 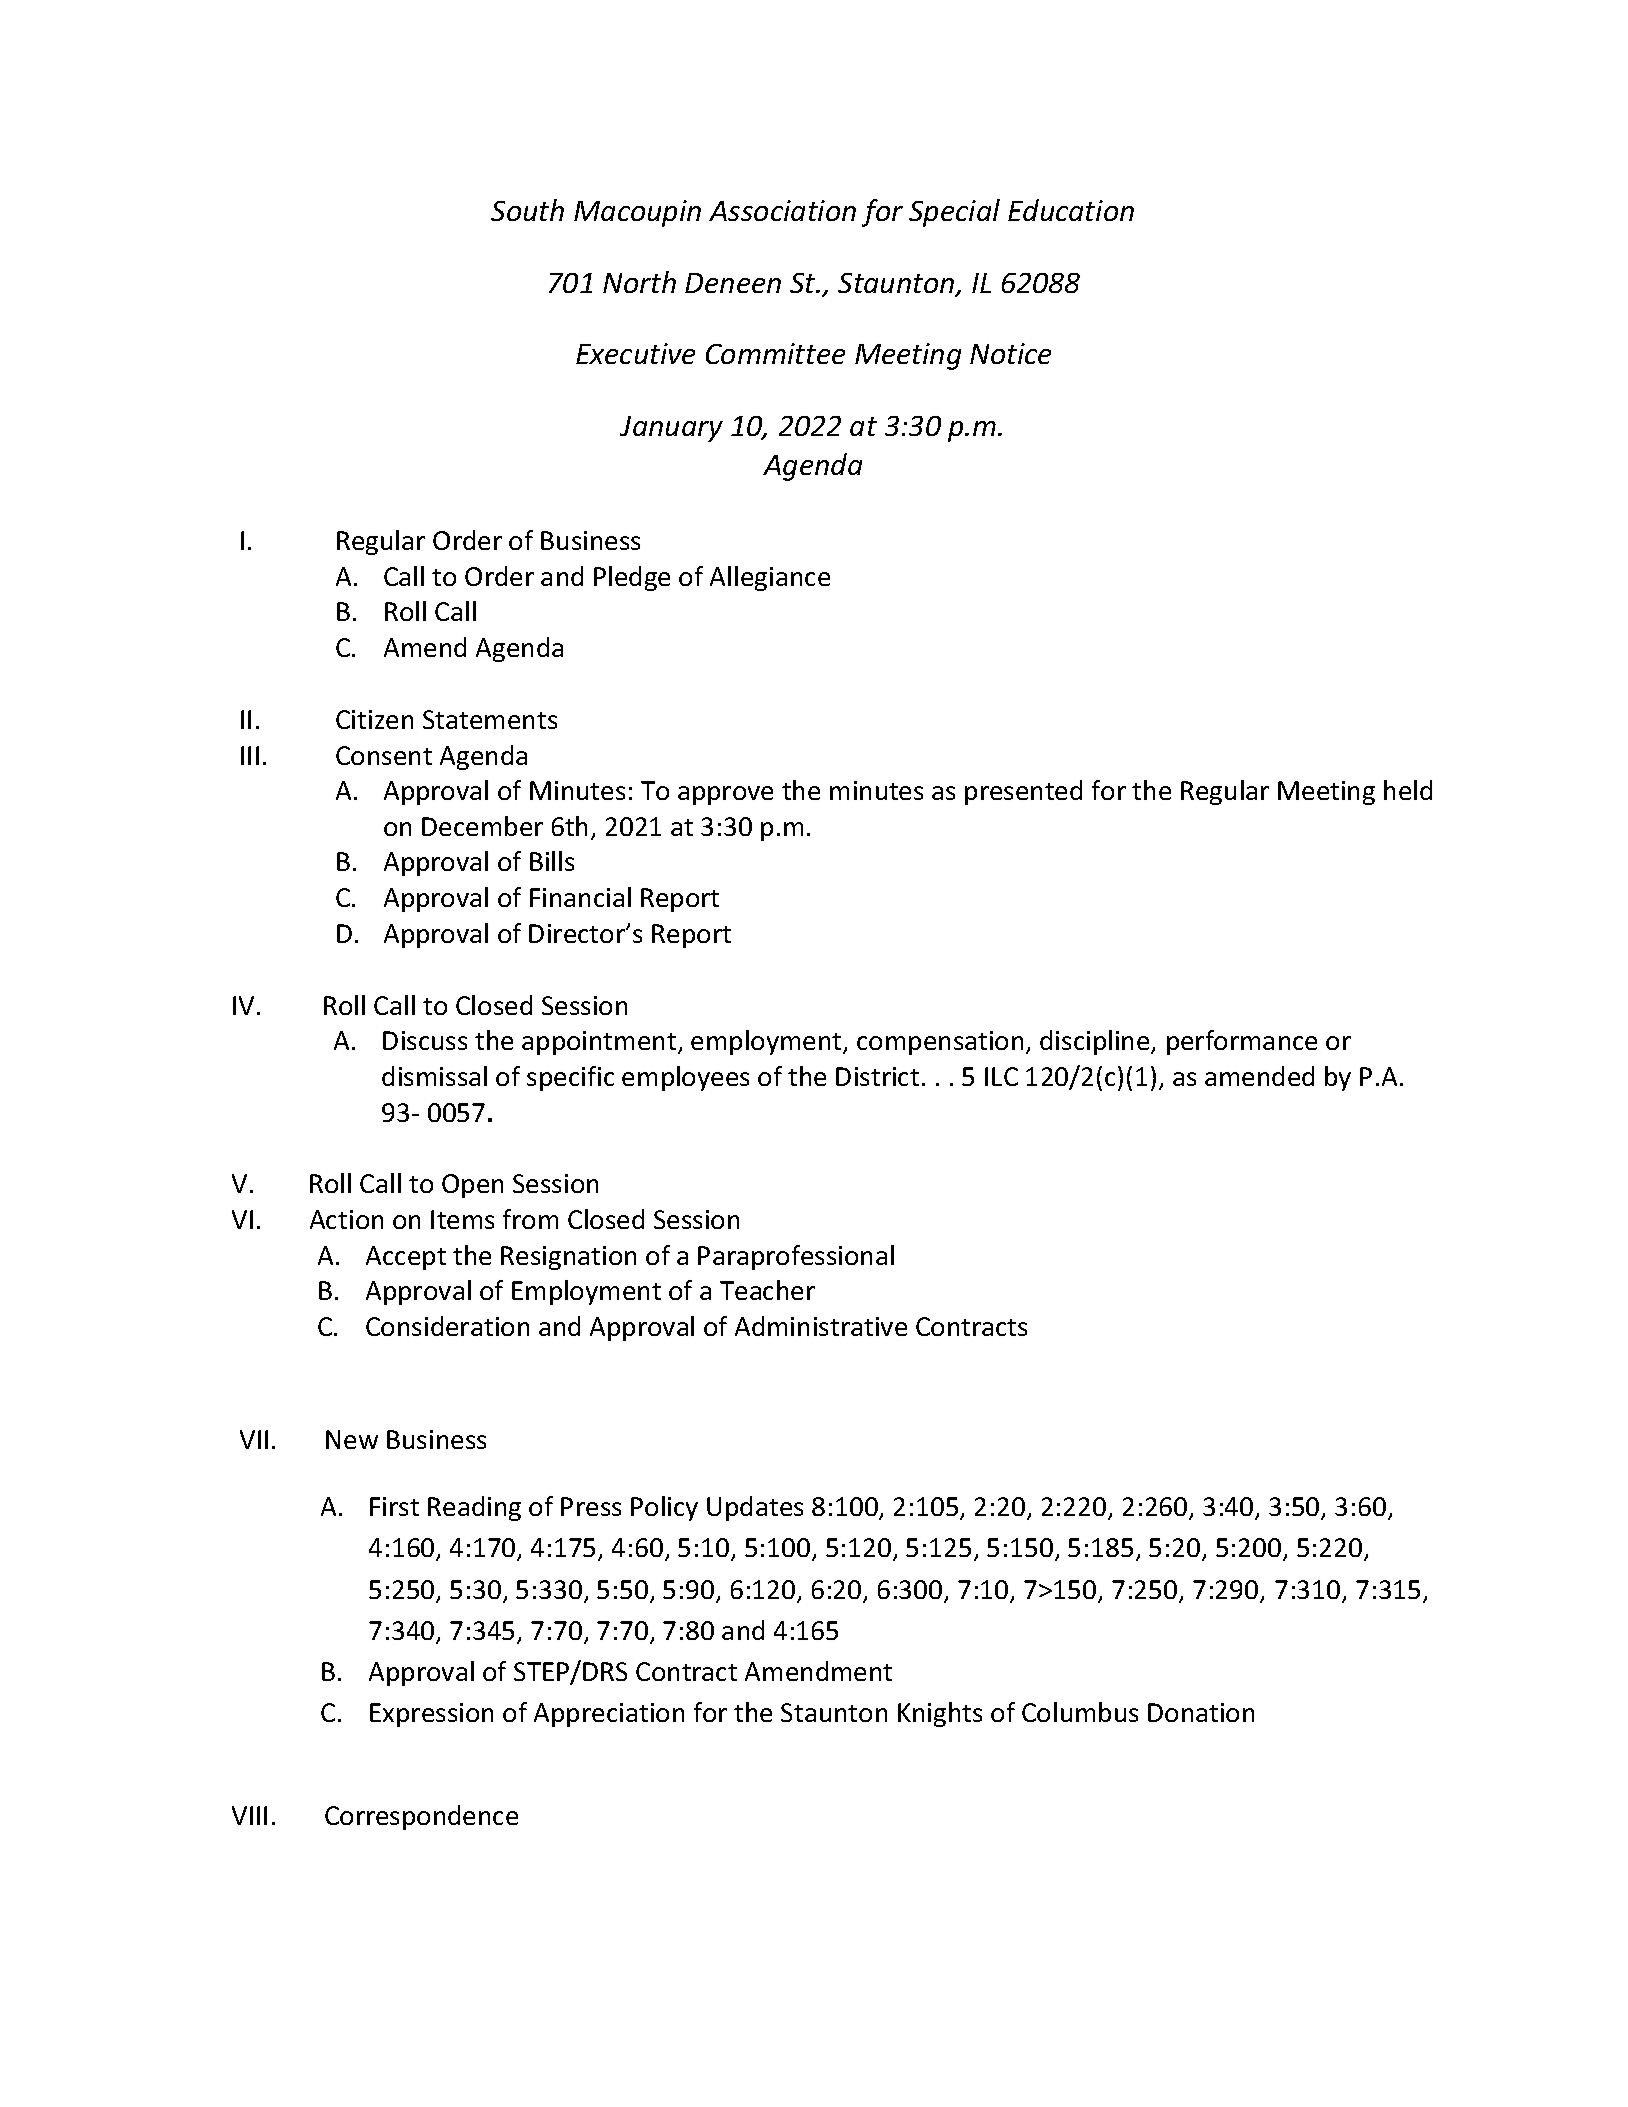 What do you see at coordinates (1201, 1712) in the screenshot?
I see `Donation` at bounding box center [1201, 1712].
